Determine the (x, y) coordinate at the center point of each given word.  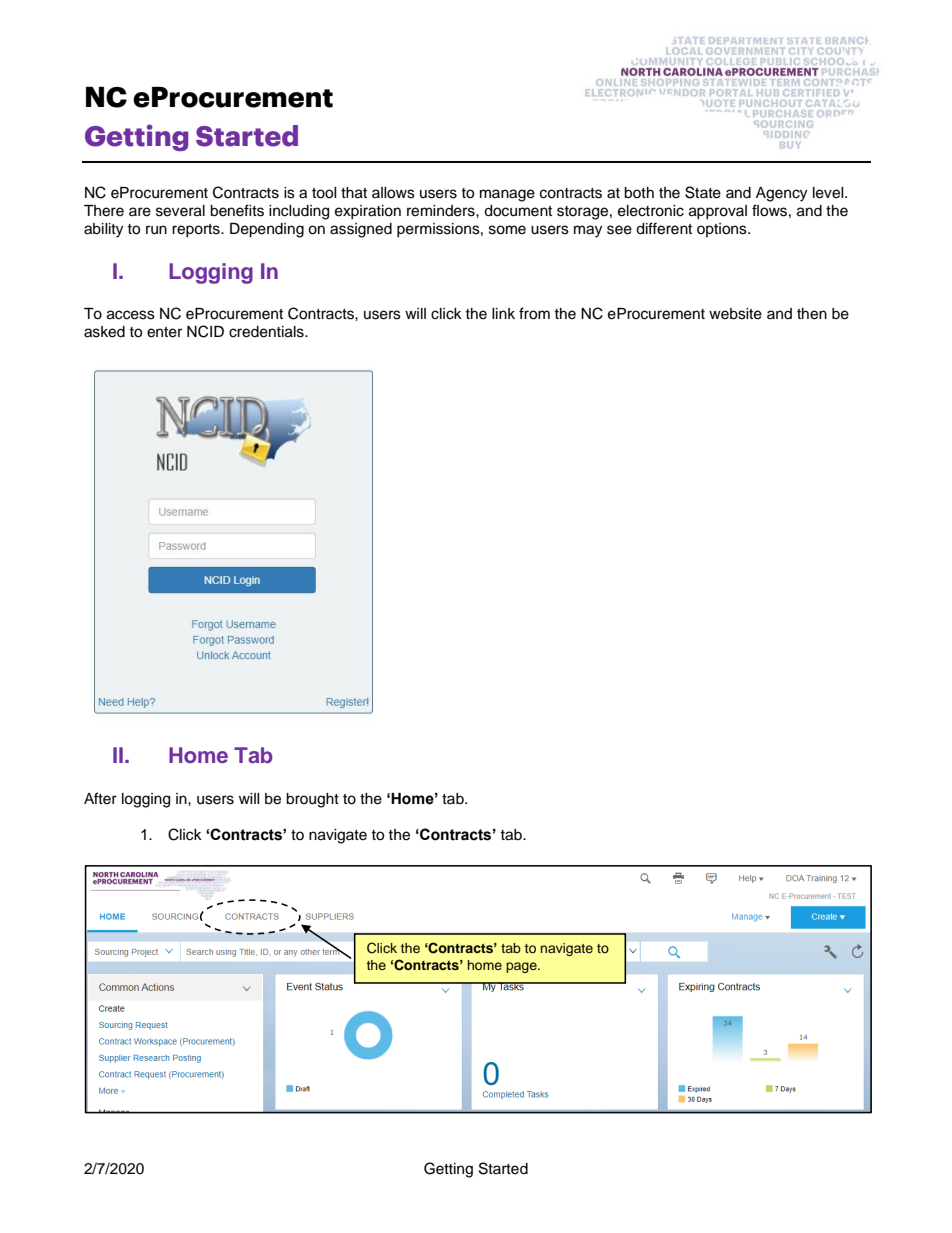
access (131, 315)
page (522, 967)
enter (164, 332)
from (534, 313)
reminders (442, 211)
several (180, 211)
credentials (267, 332)
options (723, 230)
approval (718, 212)
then (812, 314)
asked (104, 332)
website (735, 314)
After (100, 798)
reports (197, 230)
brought (312, 800)
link (503, 313)
